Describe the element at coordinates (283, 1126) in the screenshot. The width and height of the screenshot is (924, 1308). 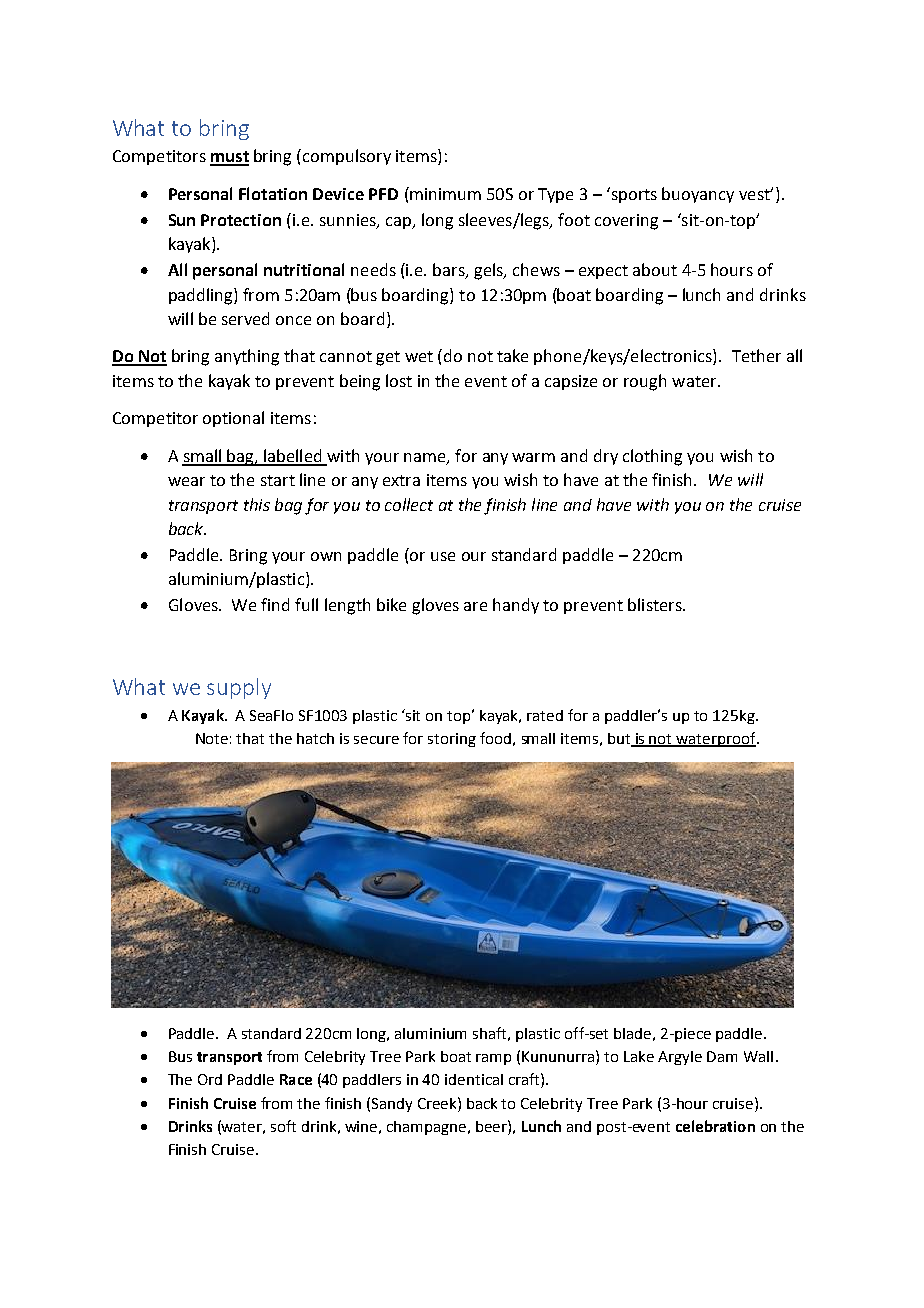
I see `soft` at that location.
